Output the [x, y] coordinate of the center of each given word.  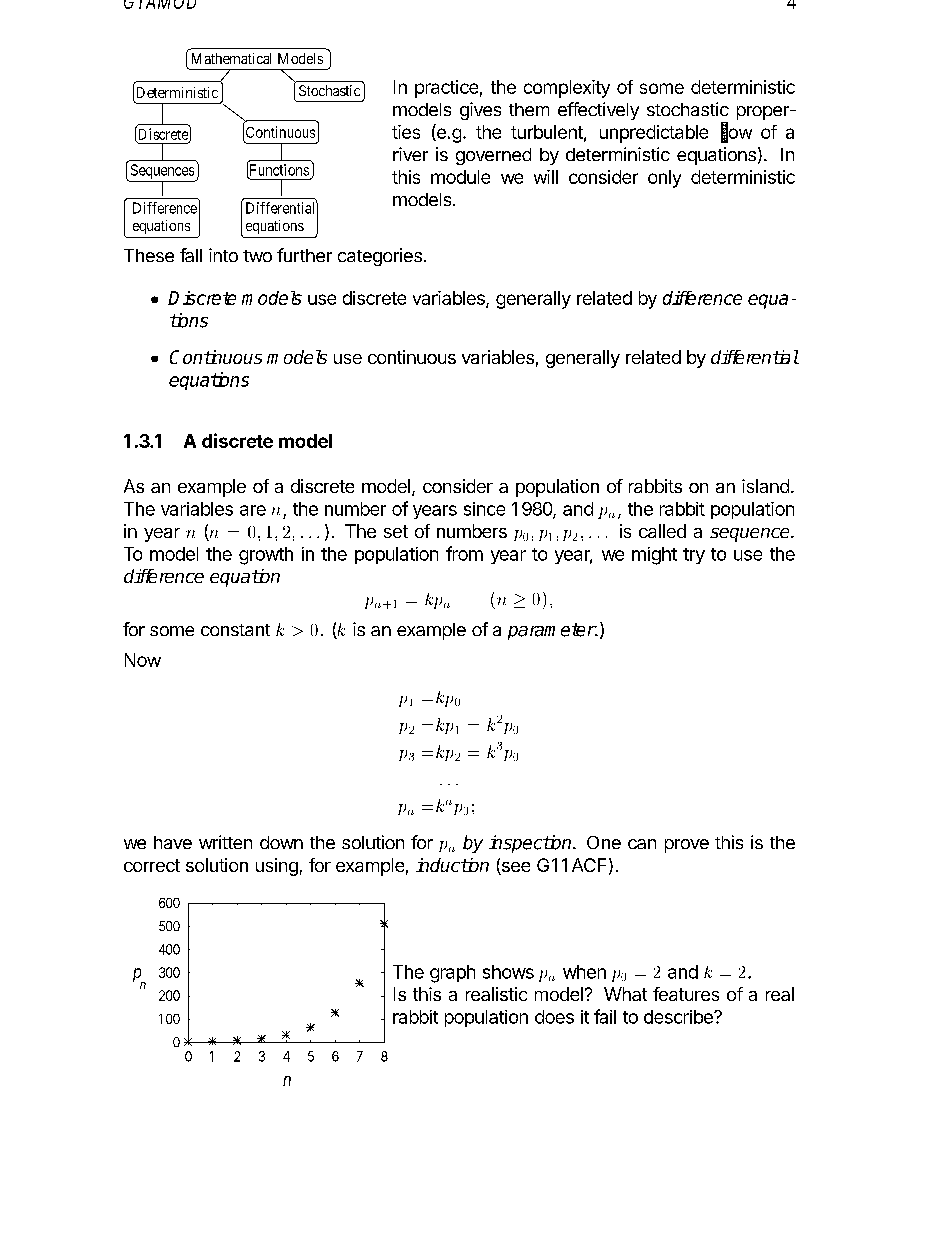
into [223, 255]
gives [480, 111]
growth [266, 556]
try [694, 556]
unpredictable [654, 134]
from [464, 553]
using [277, 867]
